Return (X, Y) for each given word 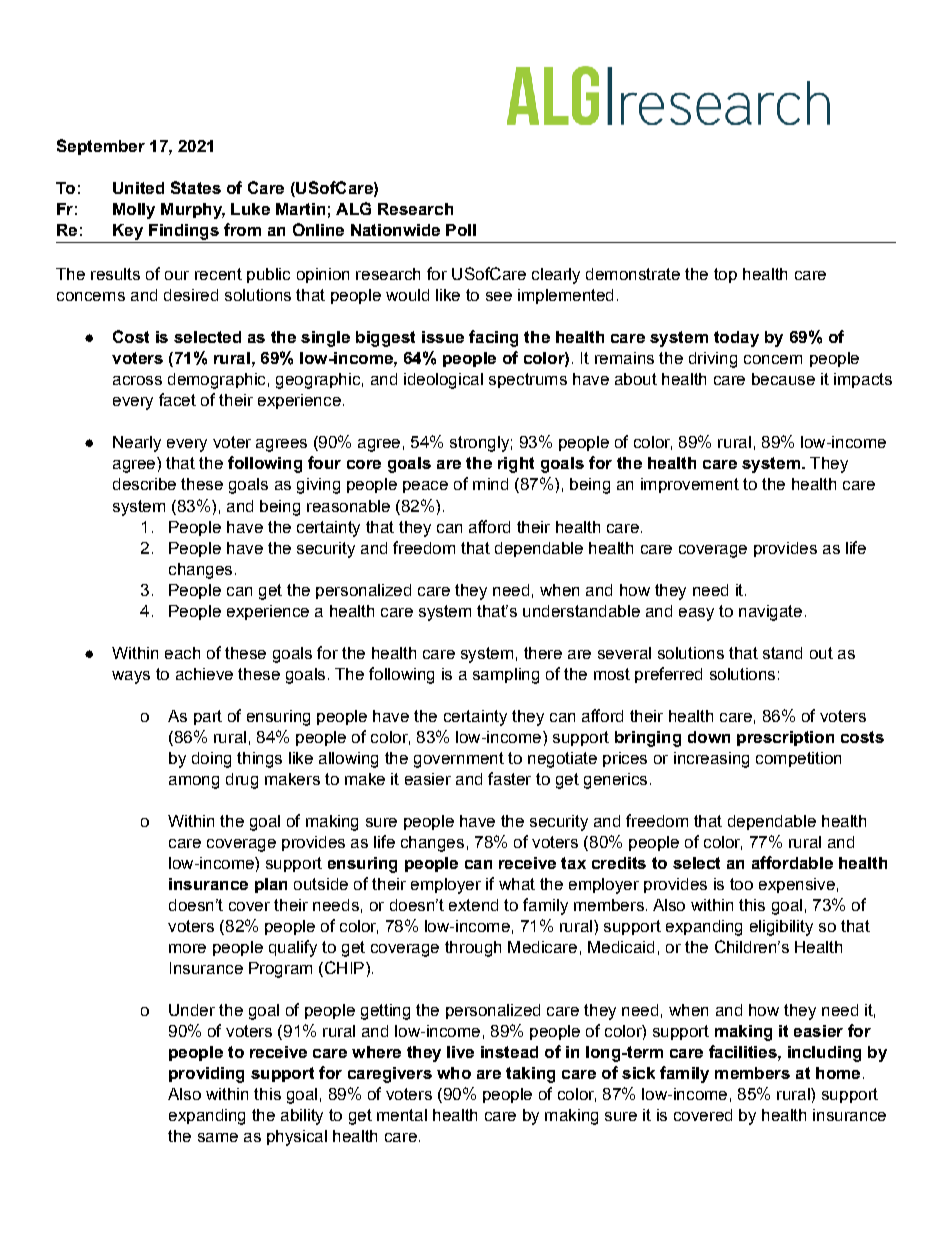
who (454, 1073)
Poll (461, 230)
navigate (770, 613)
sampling (506, 676)
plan (271, 885)
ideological (443, 381)
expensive (797, 885)
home (838, 1073)
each (182, 653)
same (218, 1137)
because (783, 379)
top (725, 275)
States (196, 187)
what (517, 884)
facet (177, 399)
